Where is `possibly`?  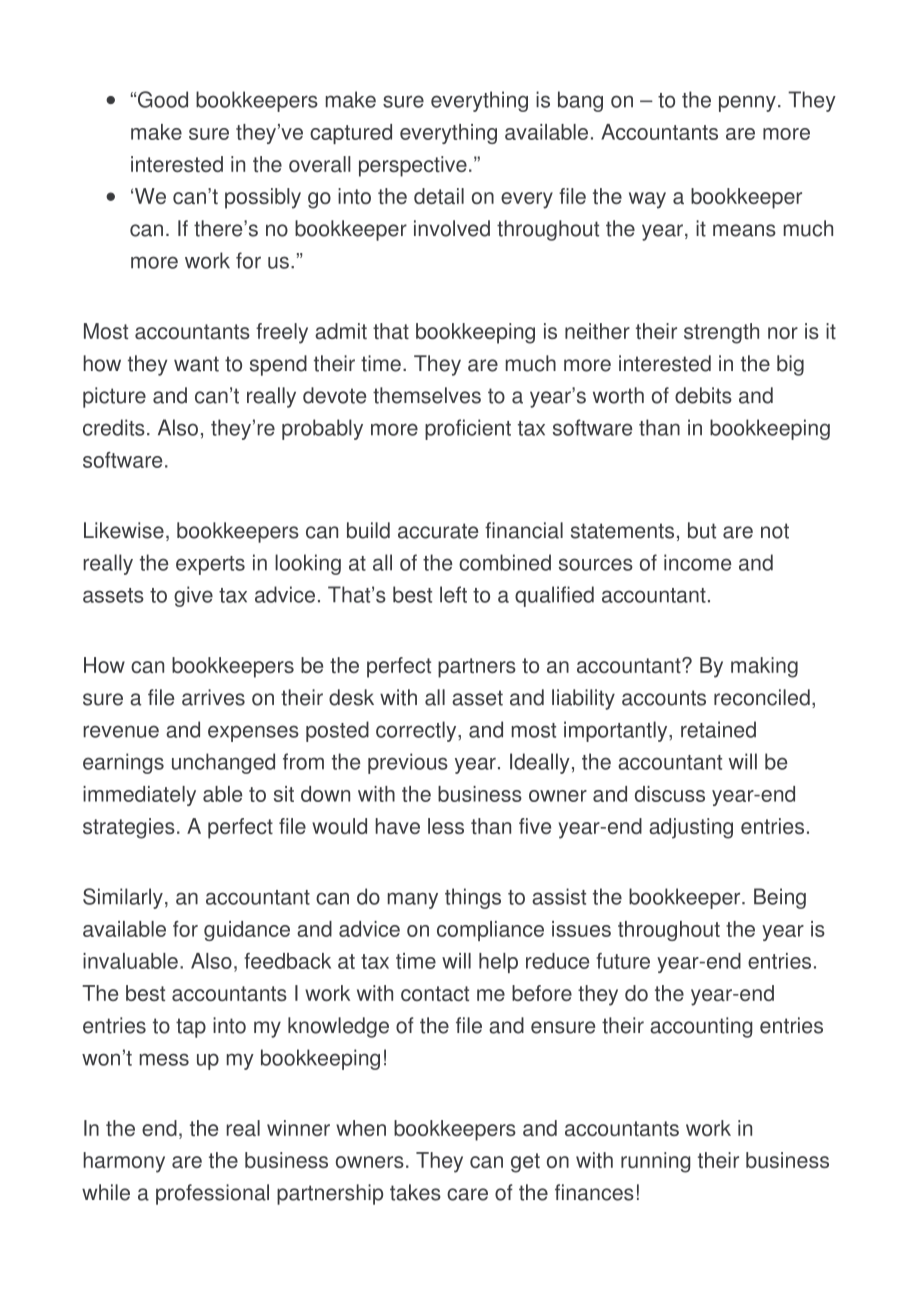 possibly is located at coordinates (263, 198).
